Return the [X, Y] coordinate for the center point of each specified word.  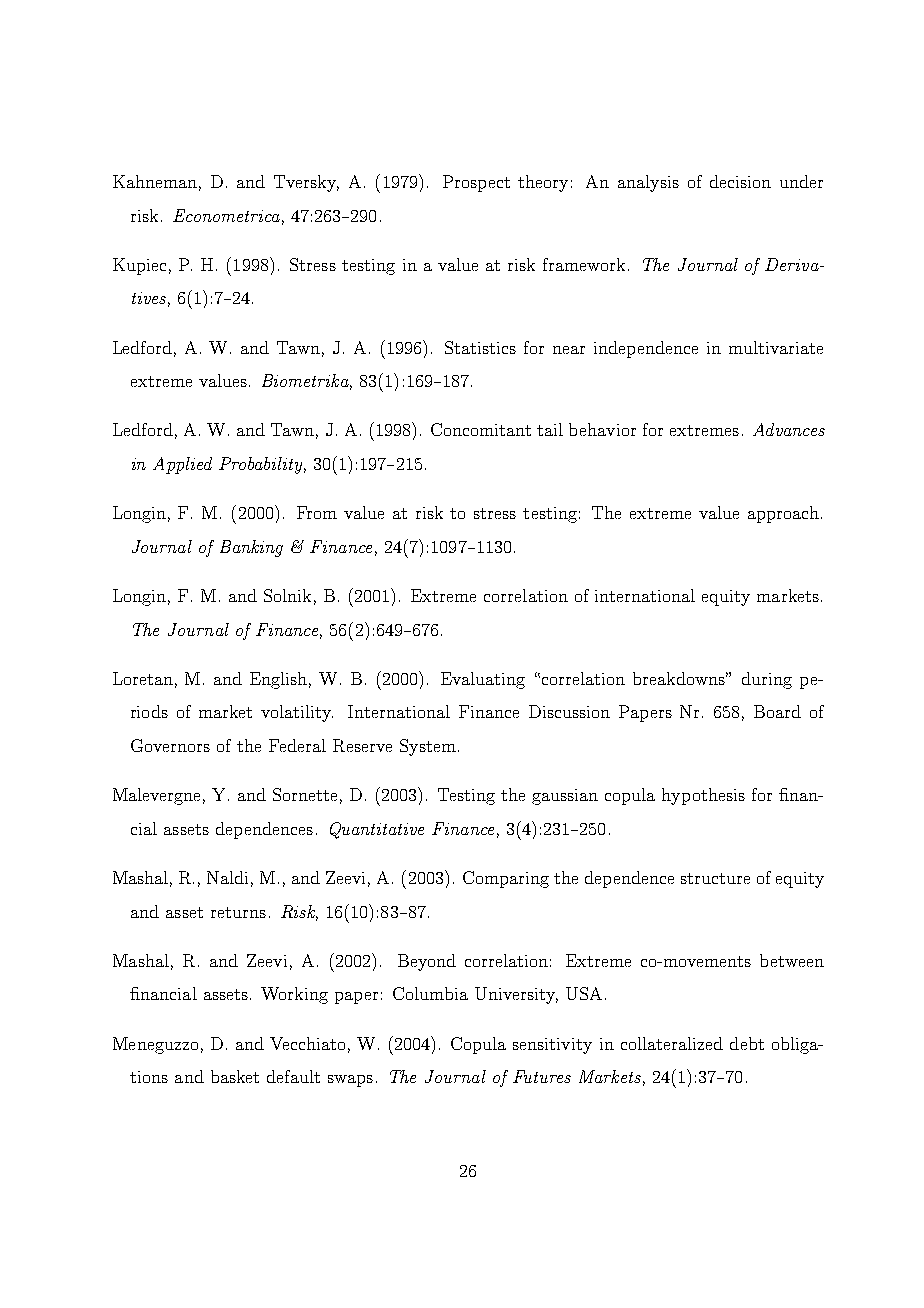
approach [783, 514]
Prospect [476, 183]
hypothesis [703, 796]
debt [747, 1043]
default [293, 1076]
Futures [542, 1076]
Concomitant [481, 429]
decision [740, 181]
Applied [182, 465]
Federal [297, 745]
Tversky [306, 183]
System [428, 747]
